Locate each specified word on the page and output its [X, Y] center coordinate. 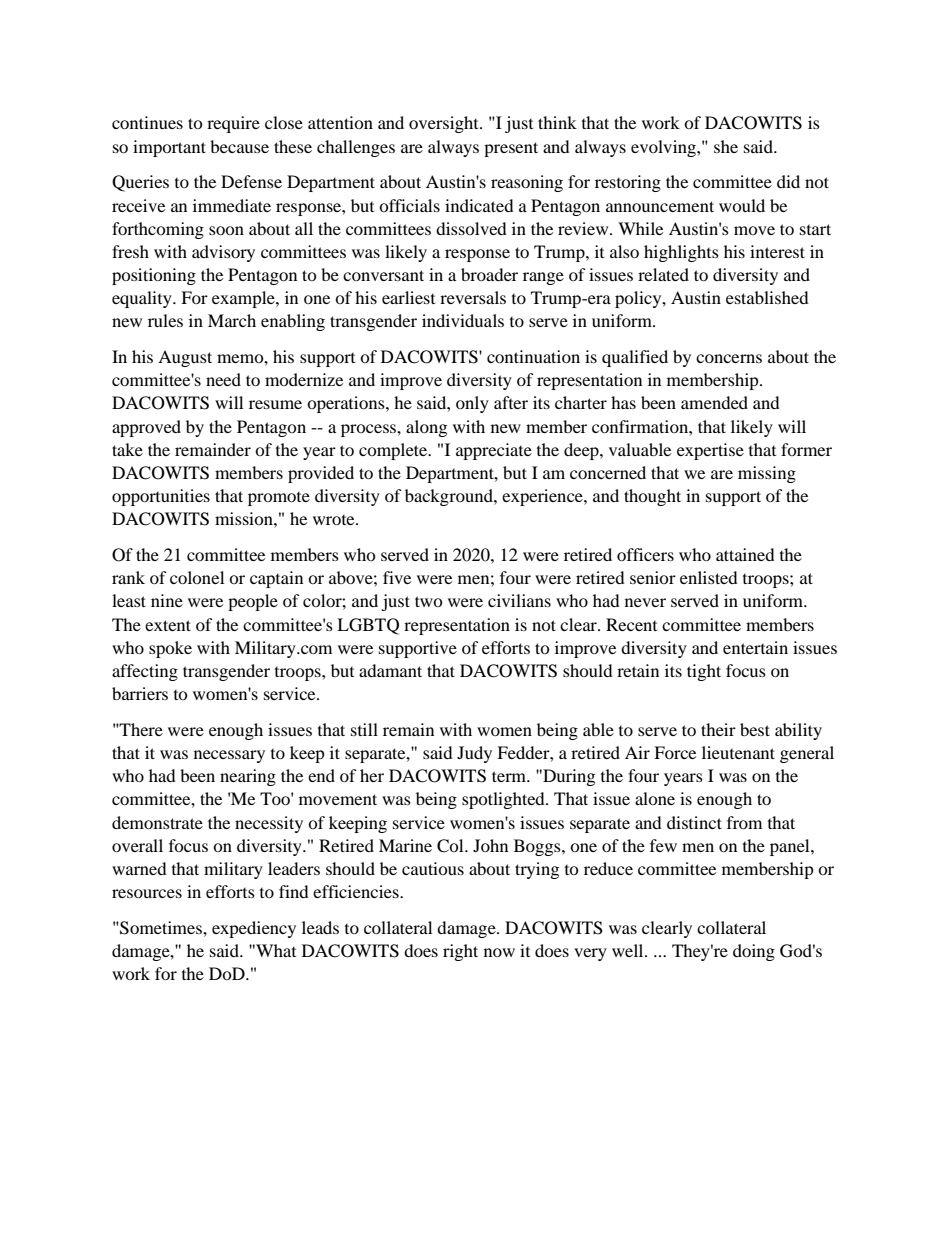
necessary [229, 756]
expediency [254, 929]
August [185, 358]
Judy [474, 754]
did [788, 181]
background [450, 497]
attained [745, 554]
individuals [463, 320]
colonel [197, 577]
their [718, 729]
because [239, 146]
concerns [729, 358]
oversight [445, 124]
